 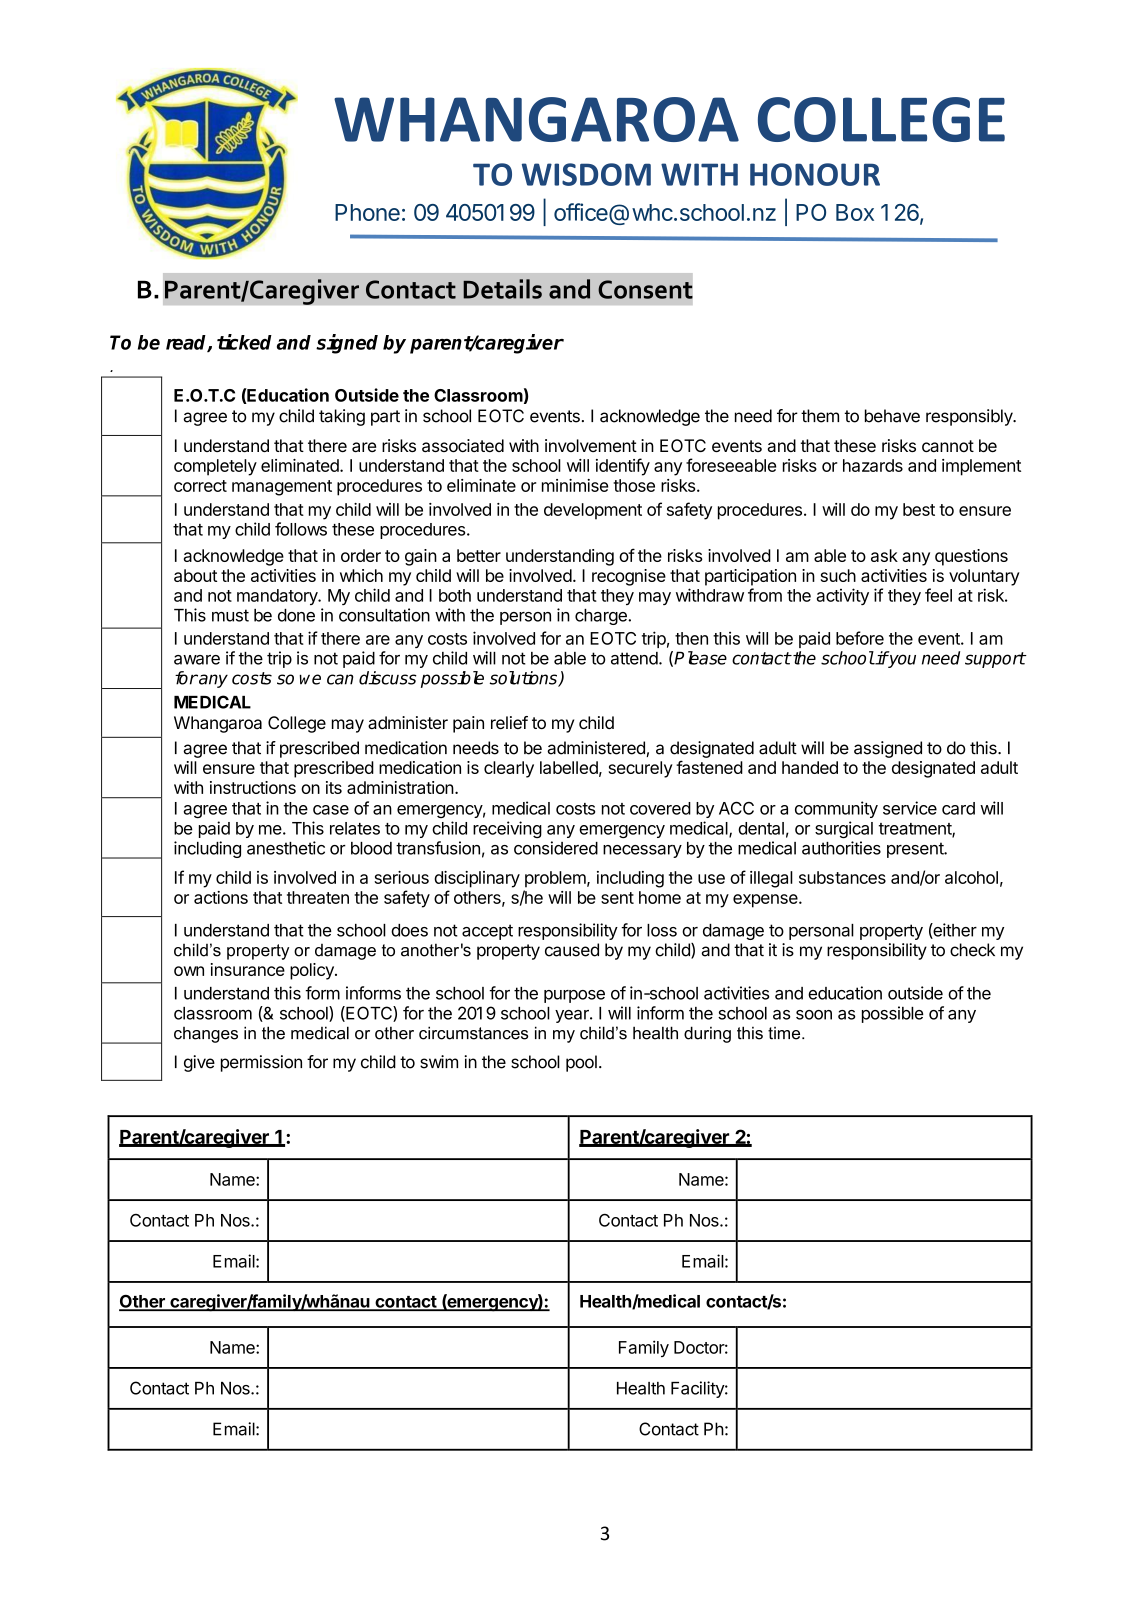 I want to click on instructions, so click(x=253, y=787).
